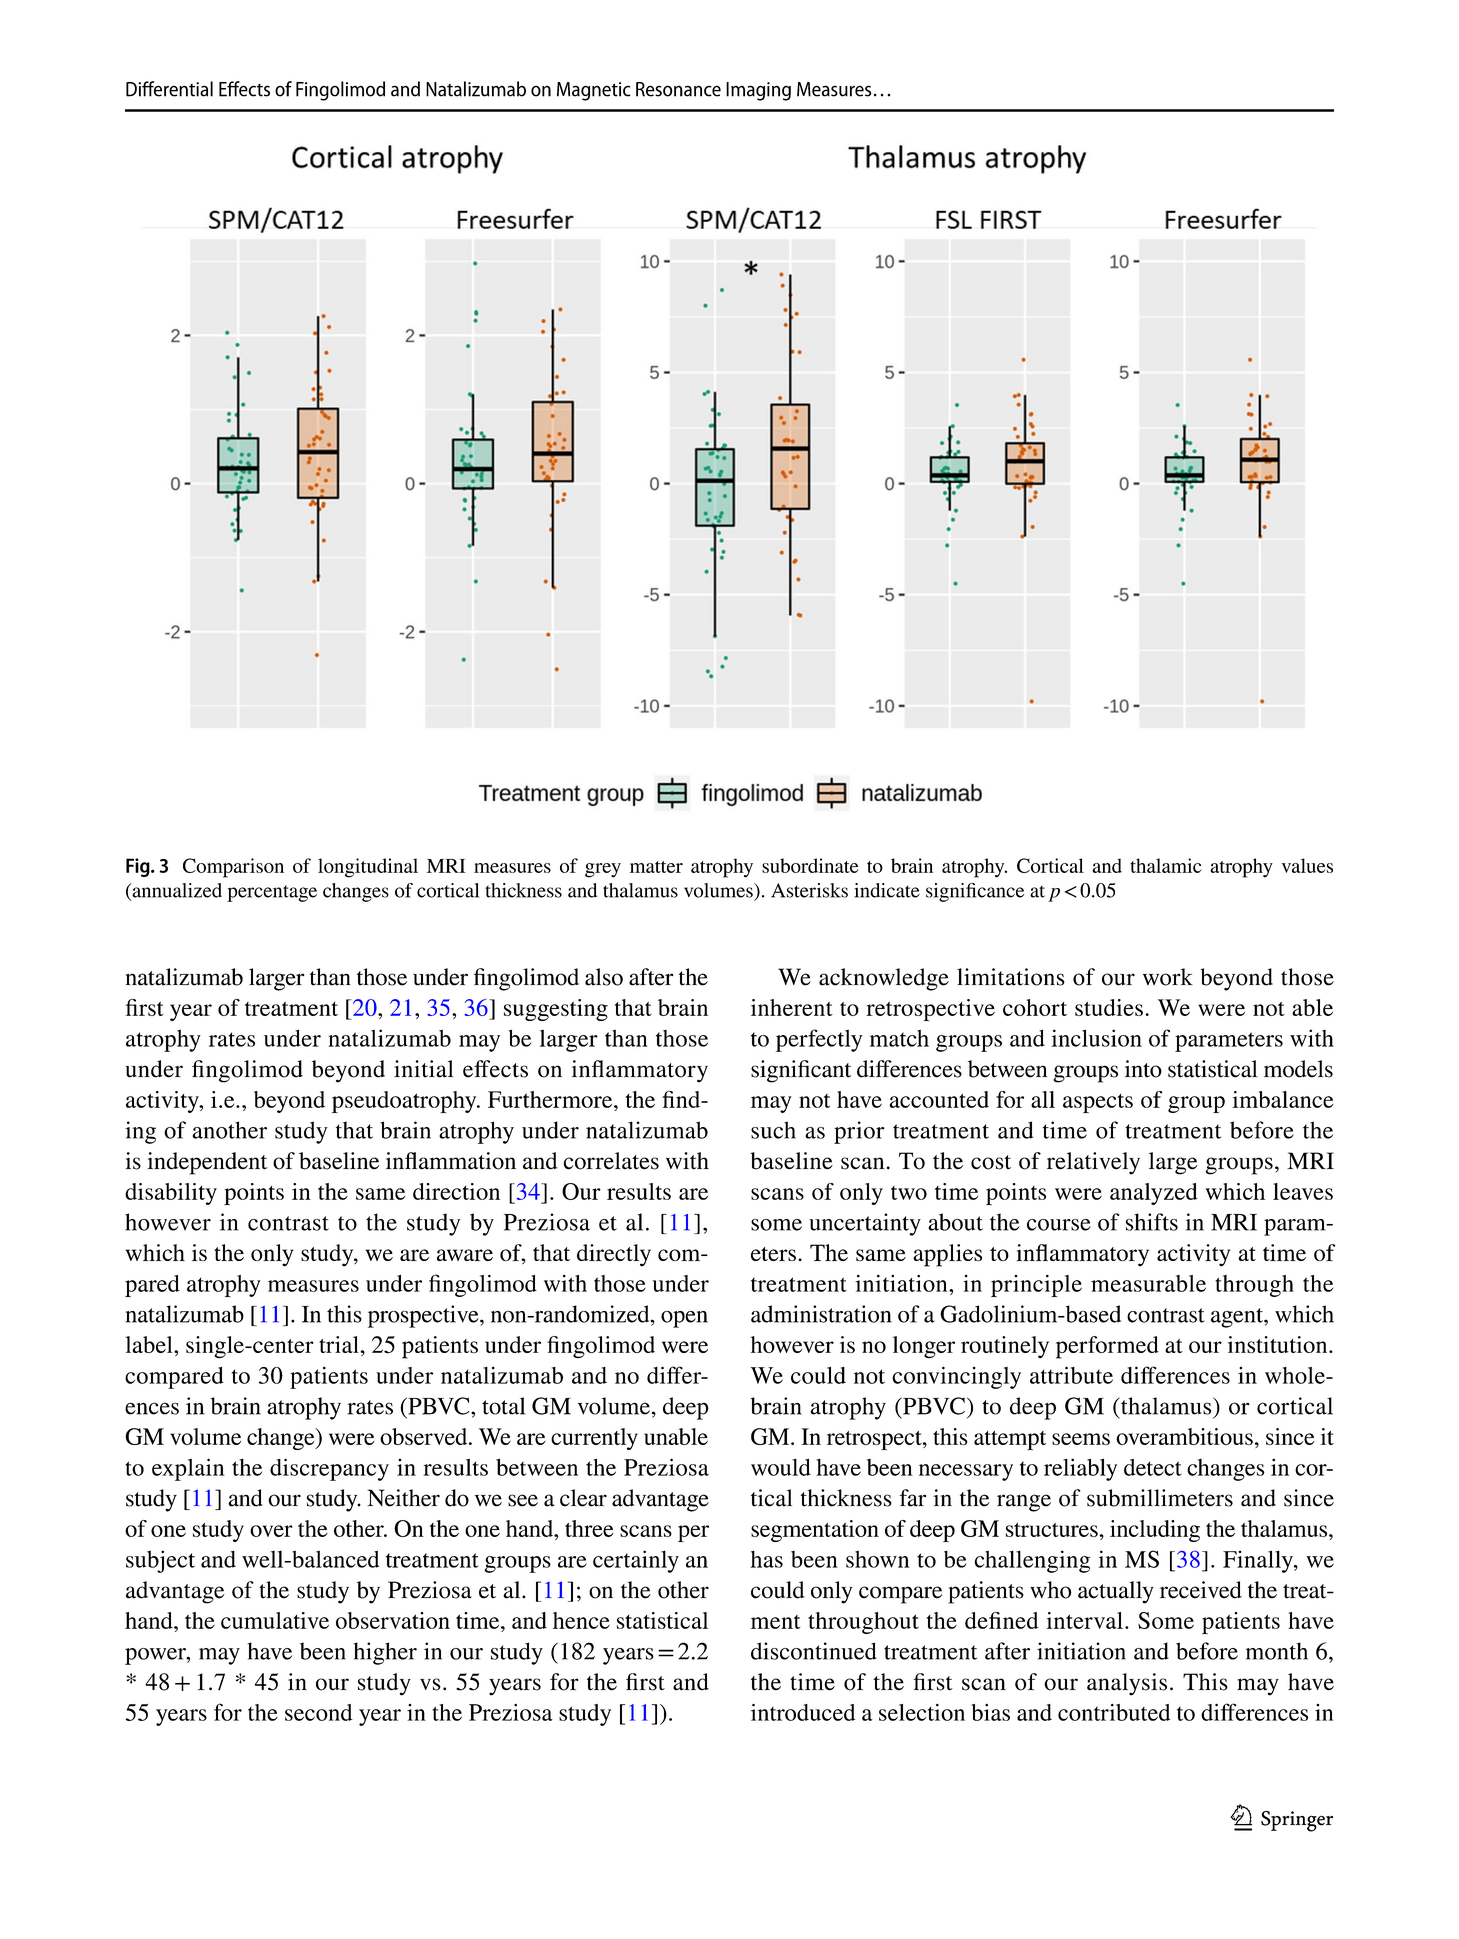 Image resolution: width=1459 pixels, height=1939 pixels. What do you see at coordinates (656, 867) in the page?
I see `matter` at bounding box center [656, 867].
